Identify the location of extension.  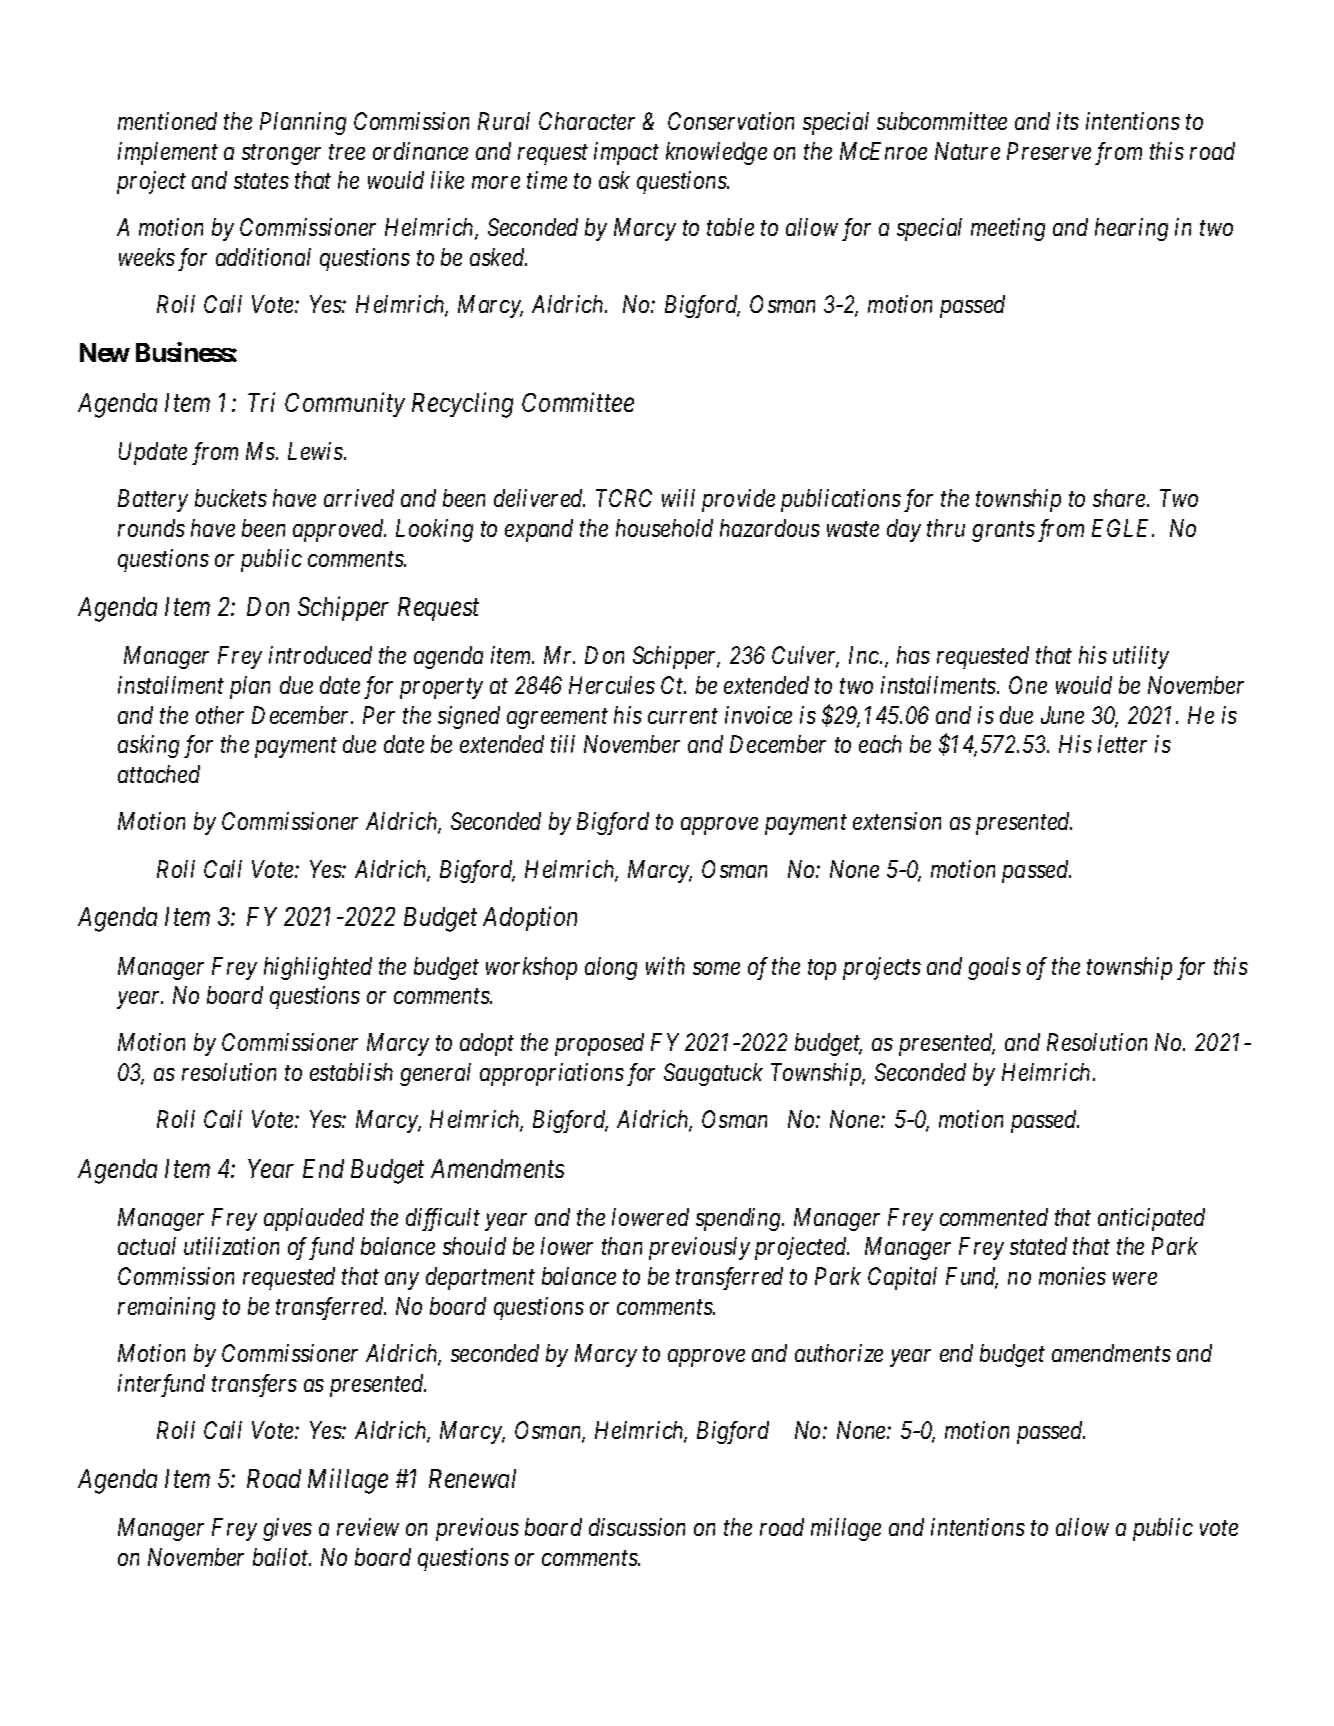
(897, 821).
